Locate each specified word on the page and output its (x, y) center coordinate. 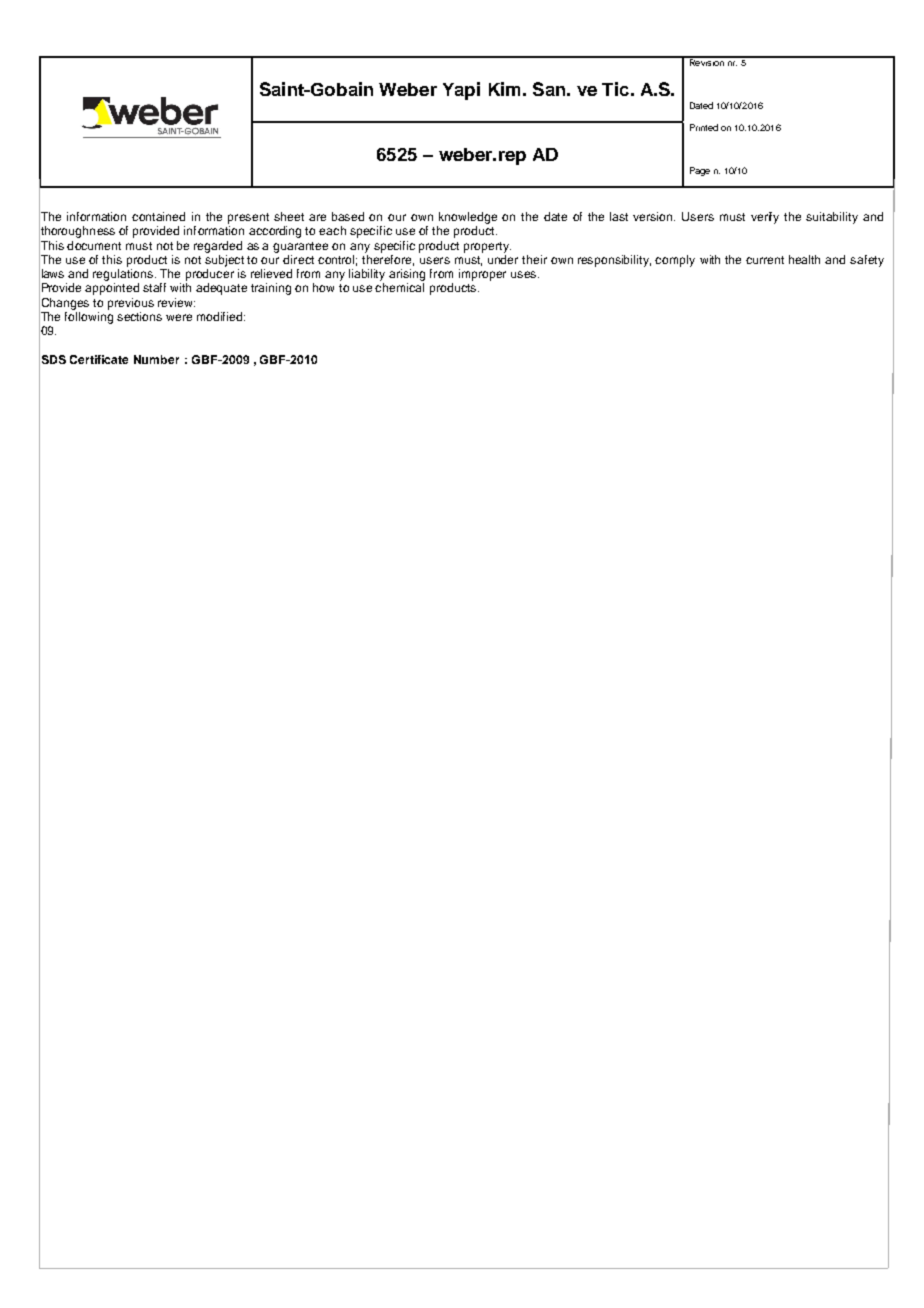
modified (221, 316)
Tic (615, 89)
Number (156, 359)
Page (700, 171)
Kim (504, 89)
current (765, 260)
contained (158, 216)
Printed (704, 127)
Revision (706, 61)
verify (765, 218)
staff (154, 287)
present (248, 218)
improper (482, 275)
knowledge (468, 218)
